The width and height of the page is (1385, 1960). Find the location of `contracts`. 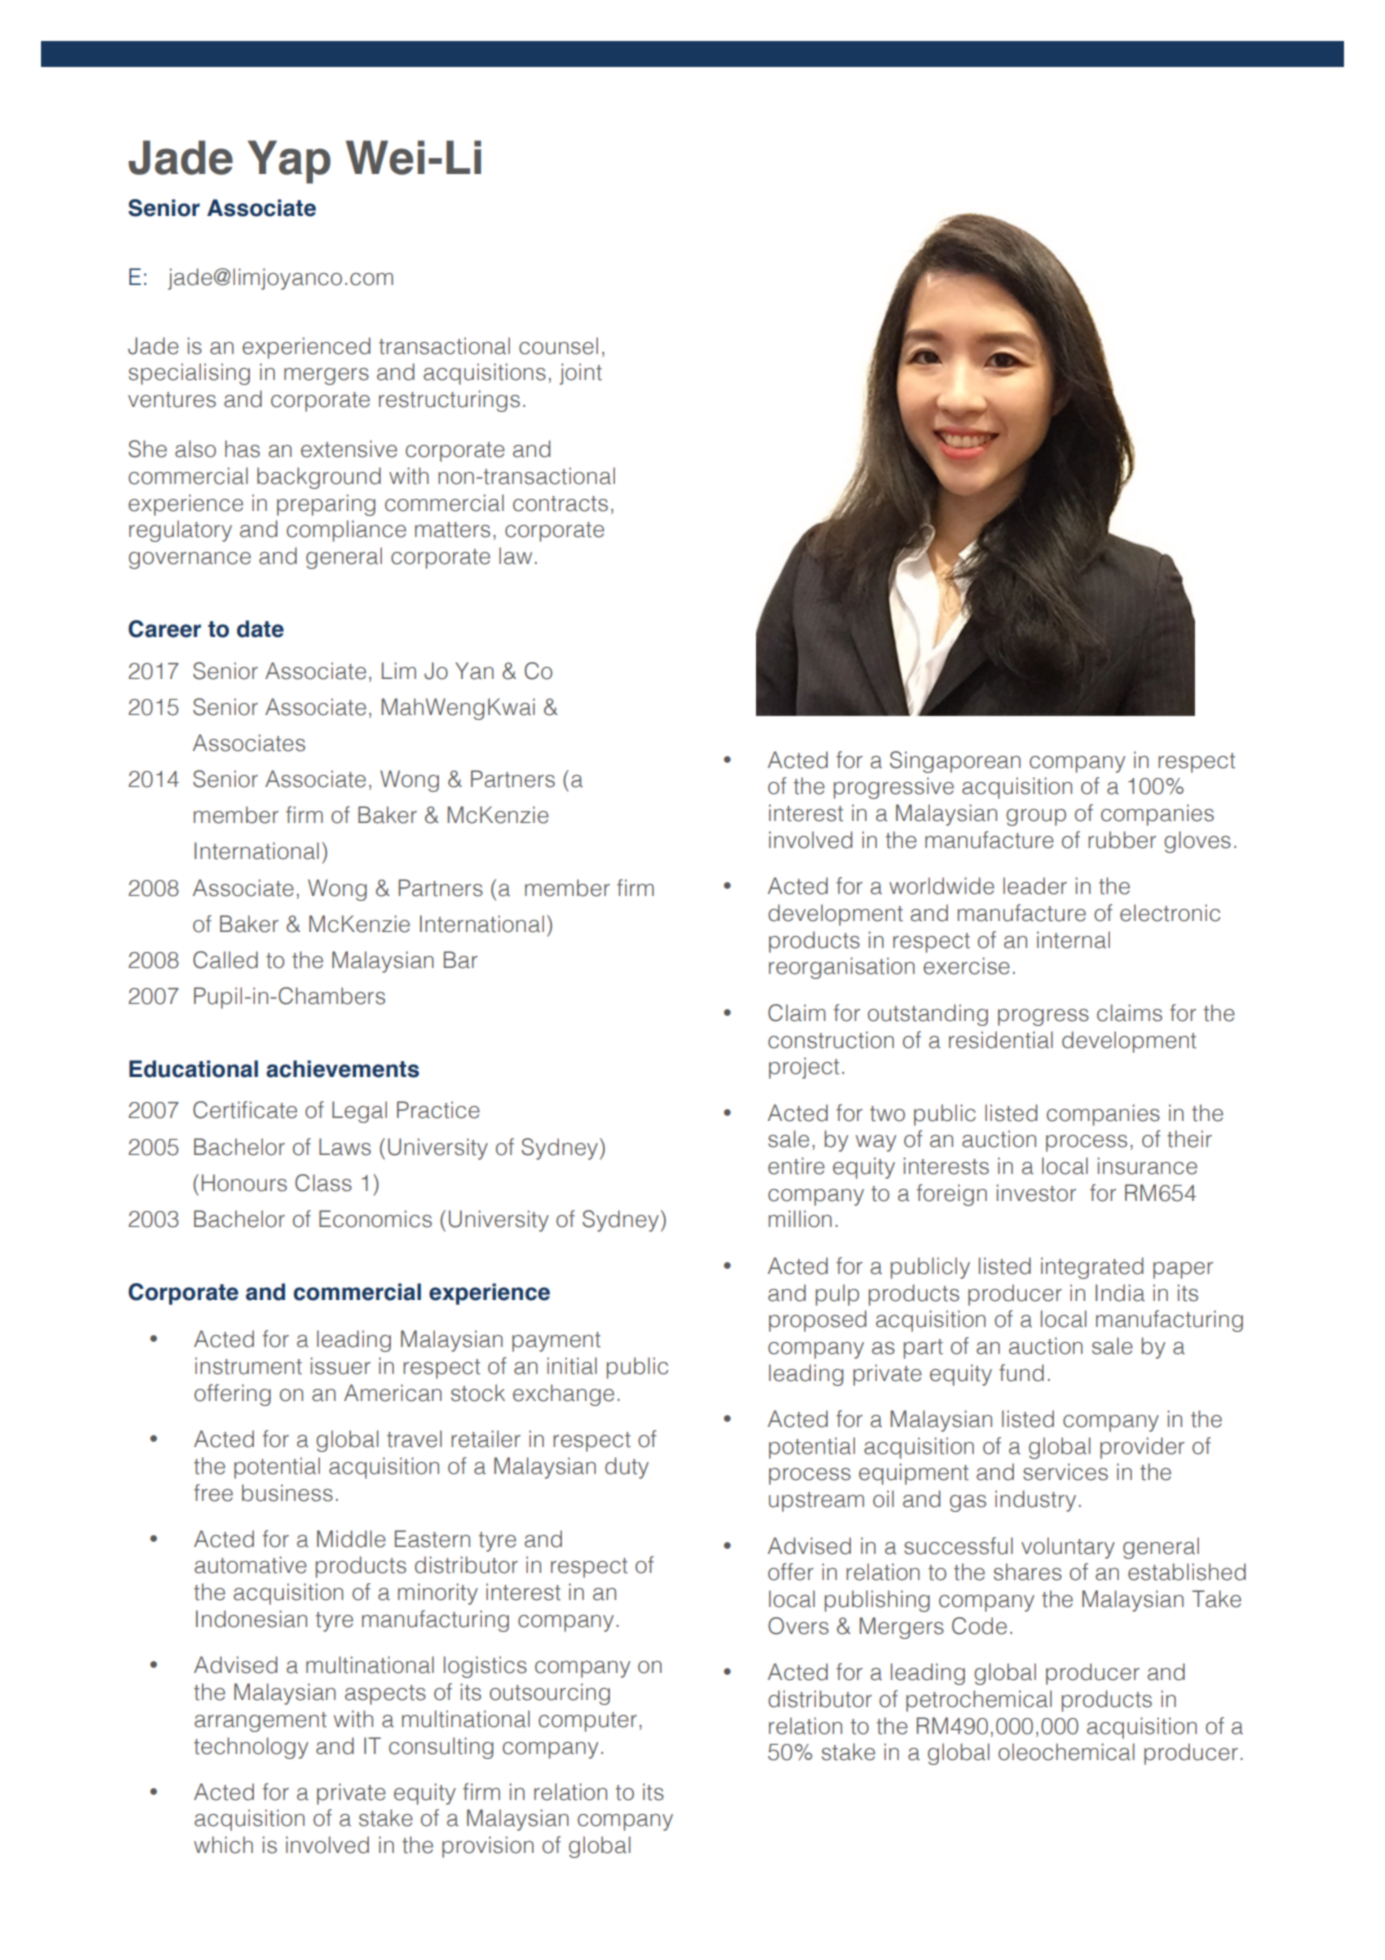

contracts is located at coordinates (560, 504).
